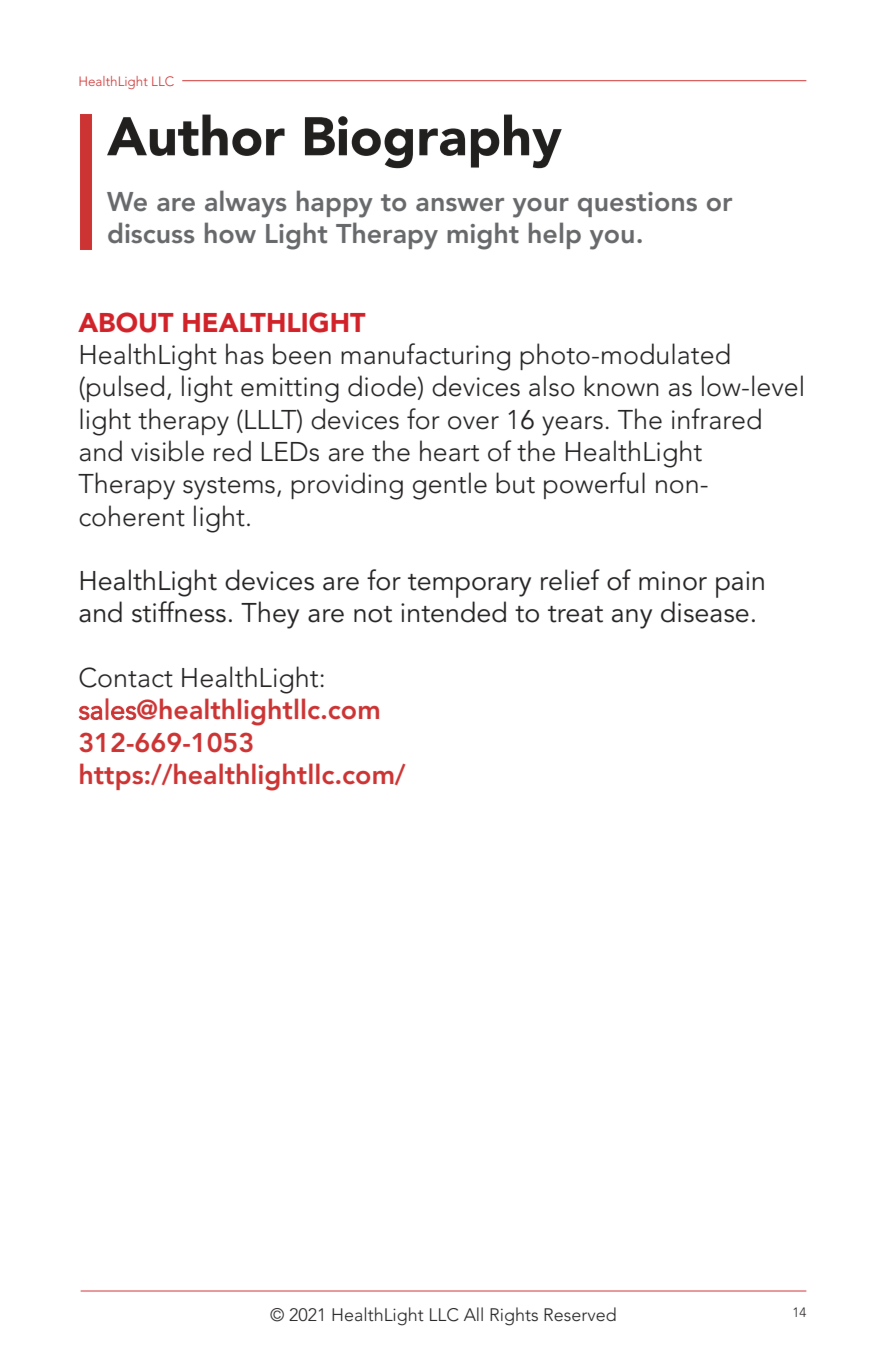 This screenshot has width=887, height=1372. What do you see at coordinates (632, 619) in the screenshot?
I see `any` at bounding box center [632, 619].
